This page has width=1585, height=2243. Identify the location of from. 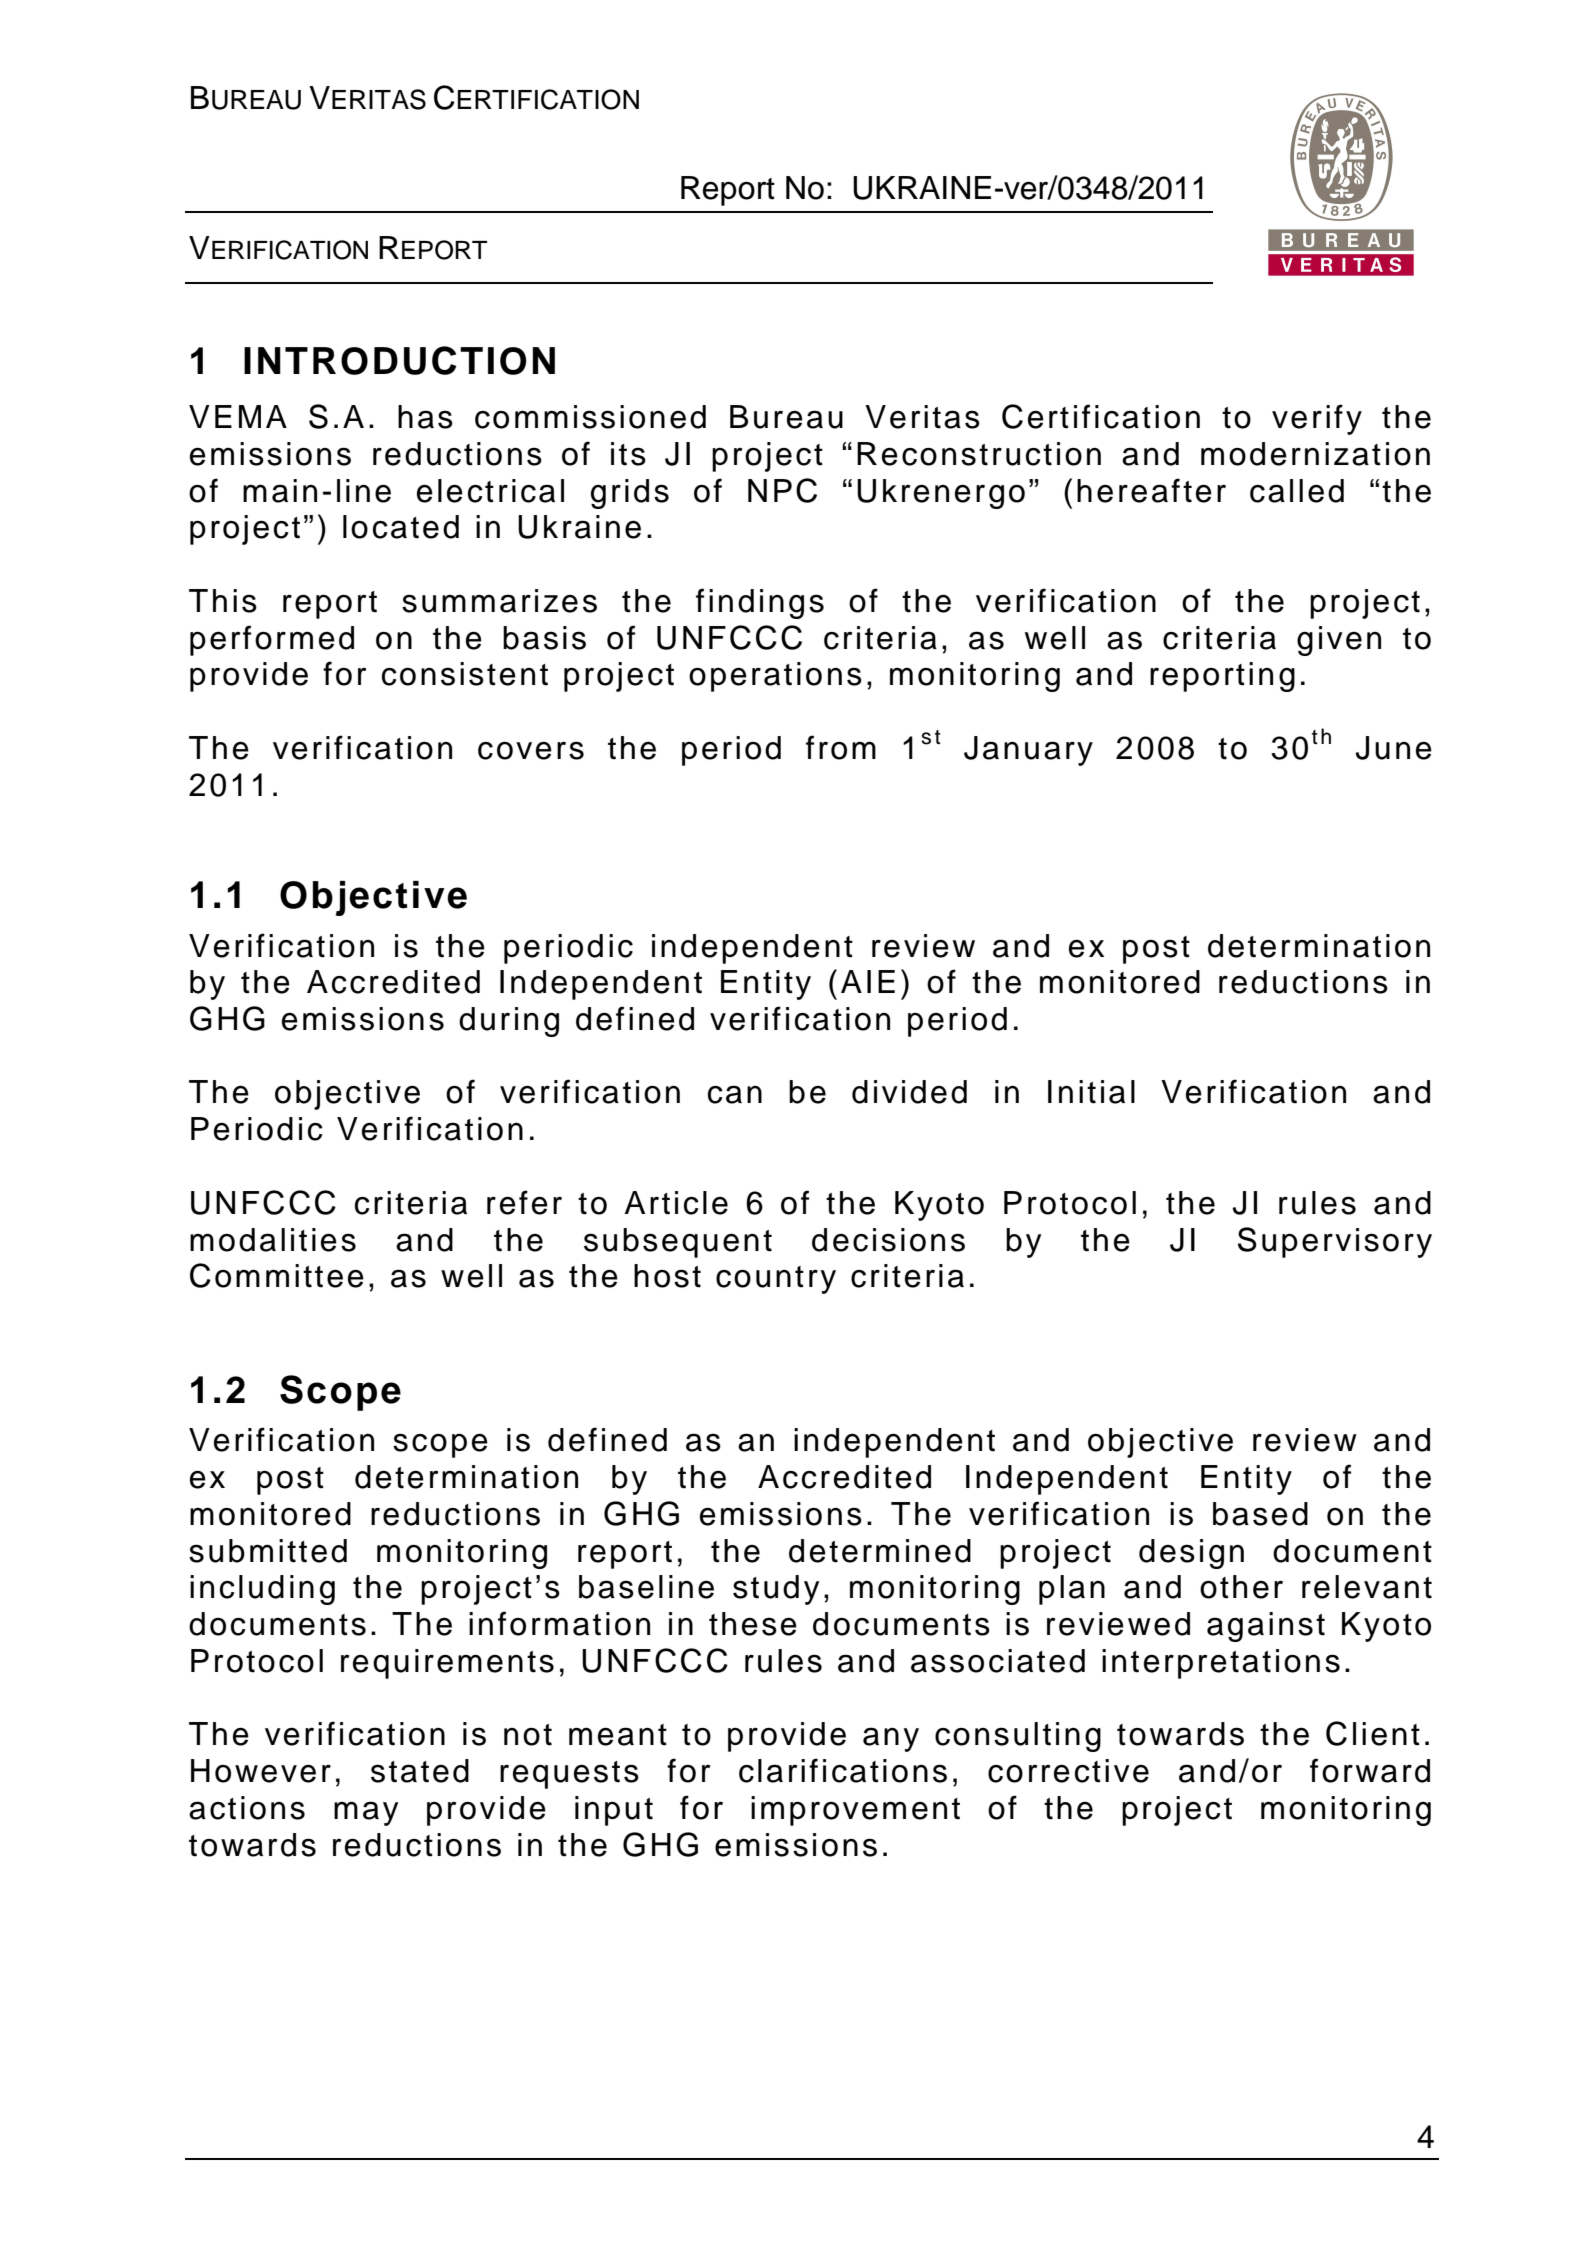
(841, 747).
